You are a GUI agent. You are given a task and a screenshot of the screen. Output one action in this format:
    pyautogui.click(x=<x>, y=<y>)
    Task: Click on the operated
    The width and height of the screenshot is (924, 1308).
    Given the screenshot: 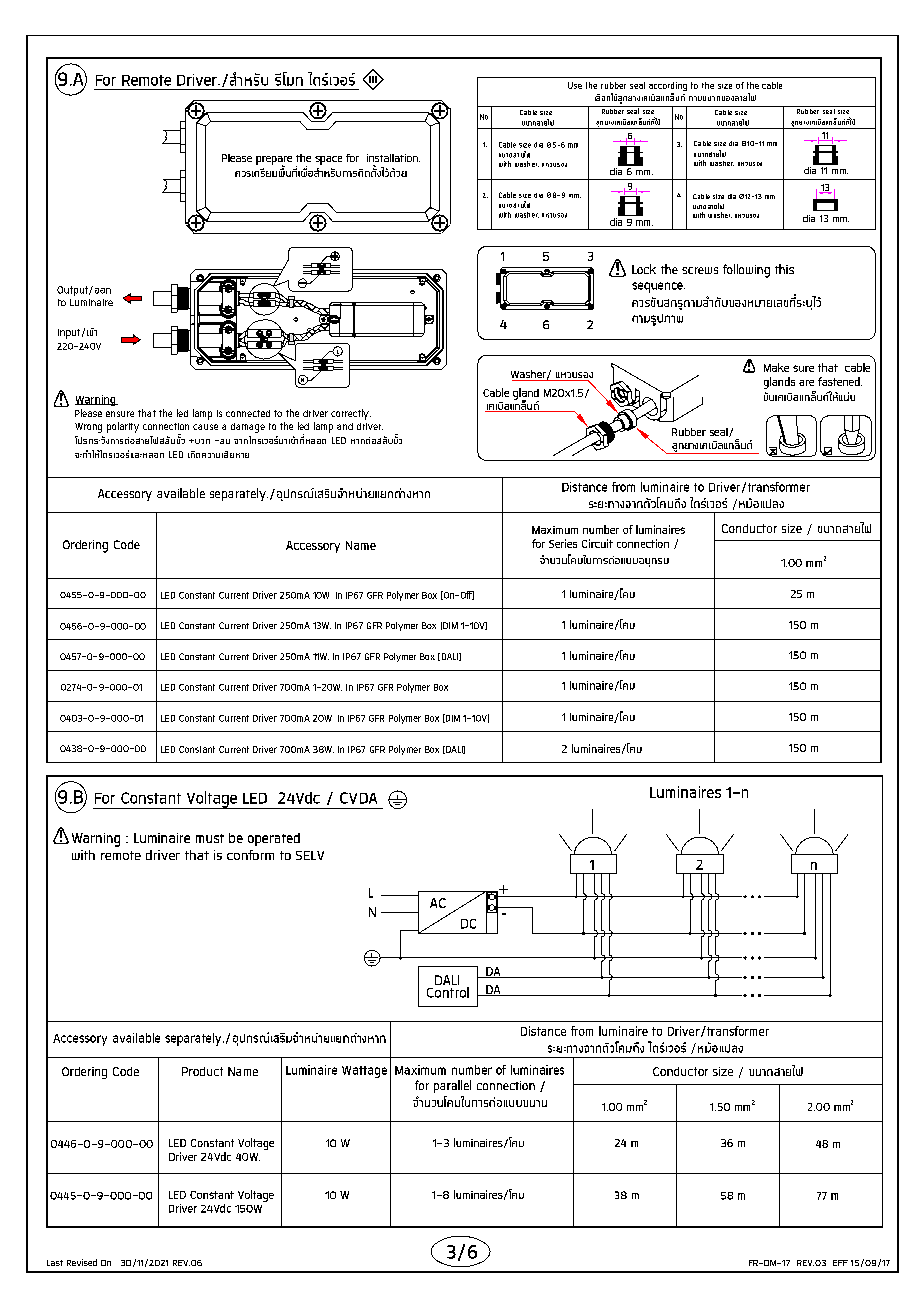 What is the action you would take?
    pyautogui.click(x=274, y=839)
